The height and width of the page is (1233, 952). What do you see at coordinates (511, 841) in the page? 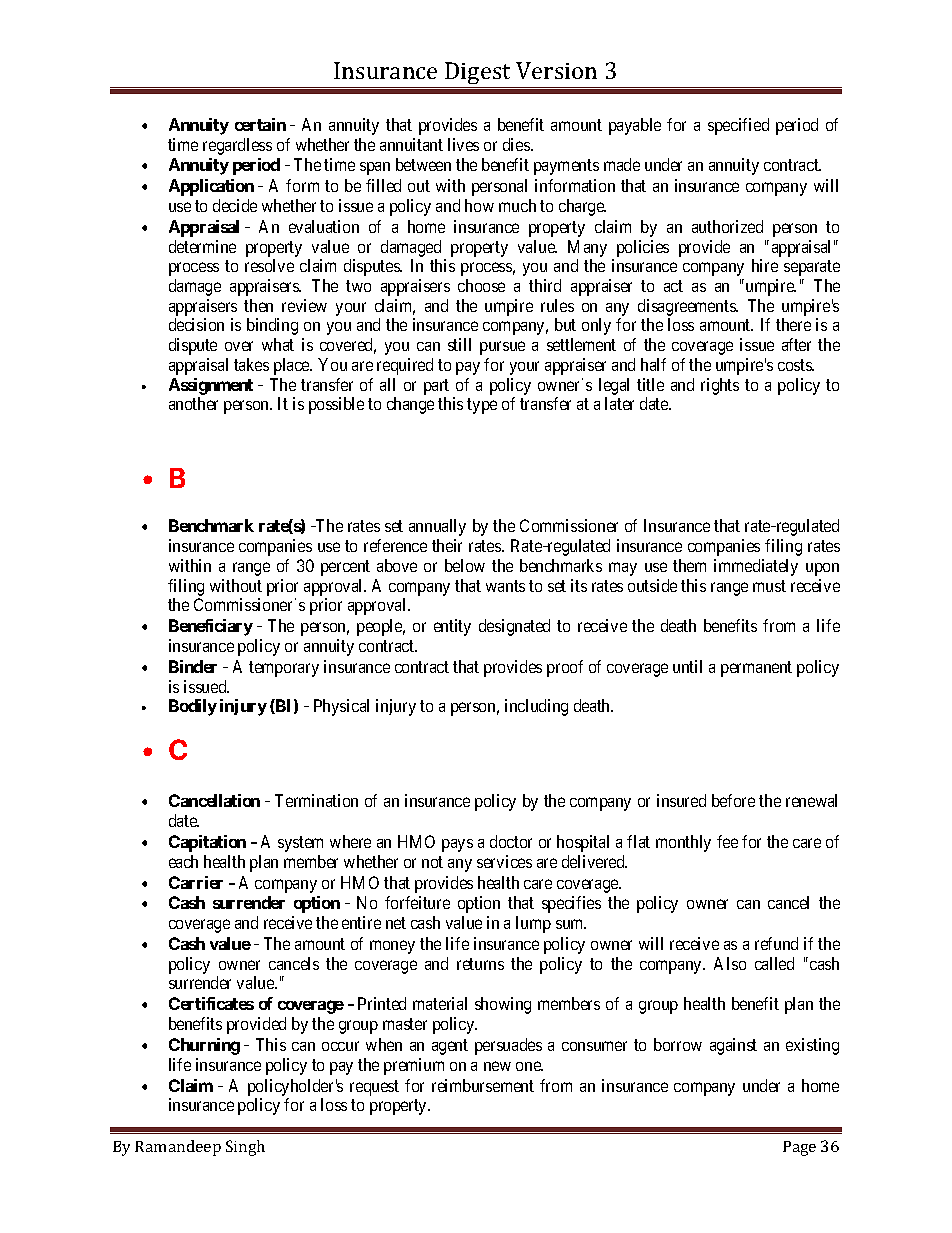
I see `doctor` at bounding box center [511, 841].
